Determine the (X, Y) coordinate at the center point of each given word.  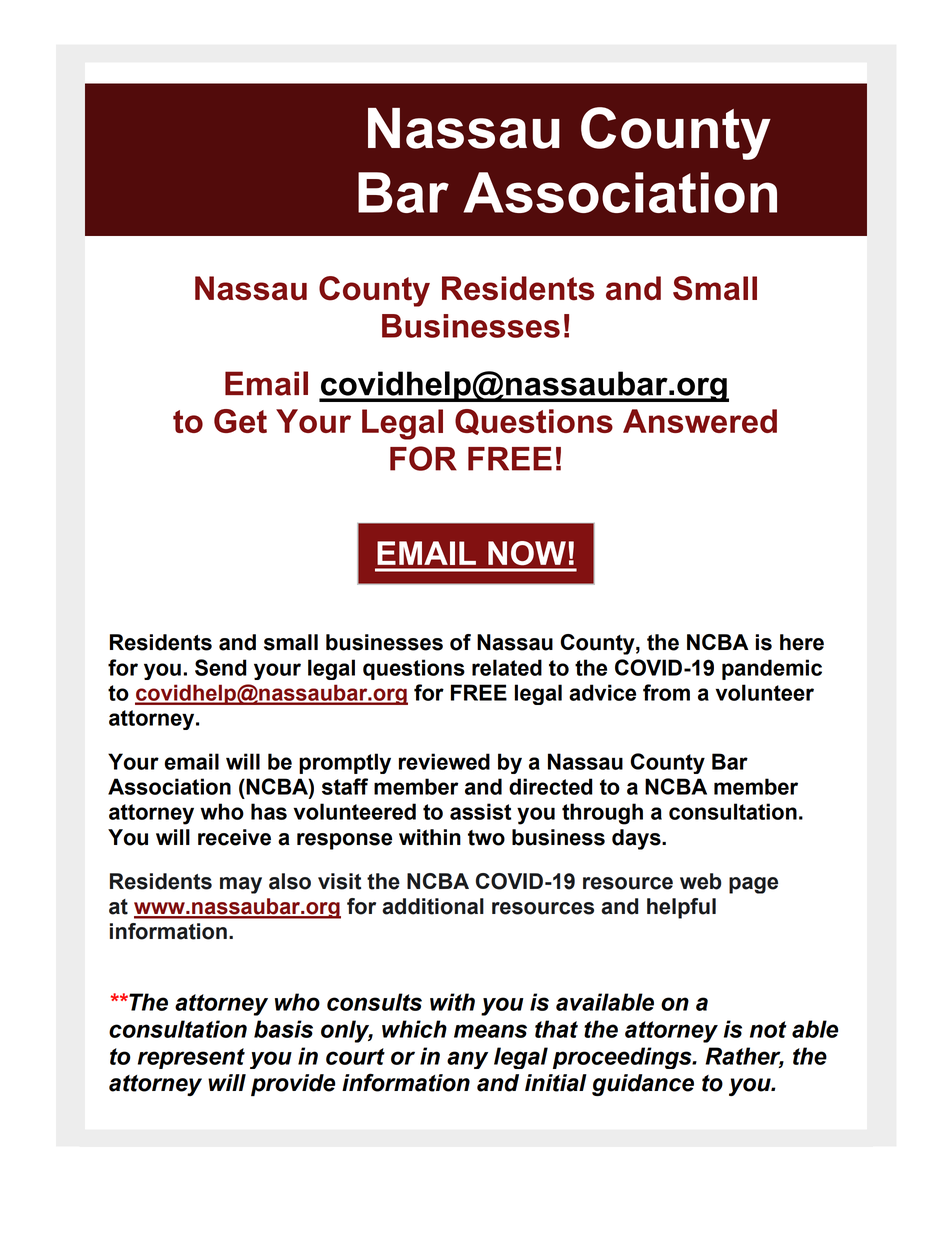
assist (480, 811)
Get (240, 421)
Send (221, 667)
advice (602, 692)
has (269, 811)
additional (433, 906)
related (507, 667)
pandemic (772, 669)
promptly (345, 763)
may (241, 885)
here (802, 642)
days (637, 839)
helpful (681, 908)
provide (293, 1085)
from (666, 692)
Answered (700, 421)
